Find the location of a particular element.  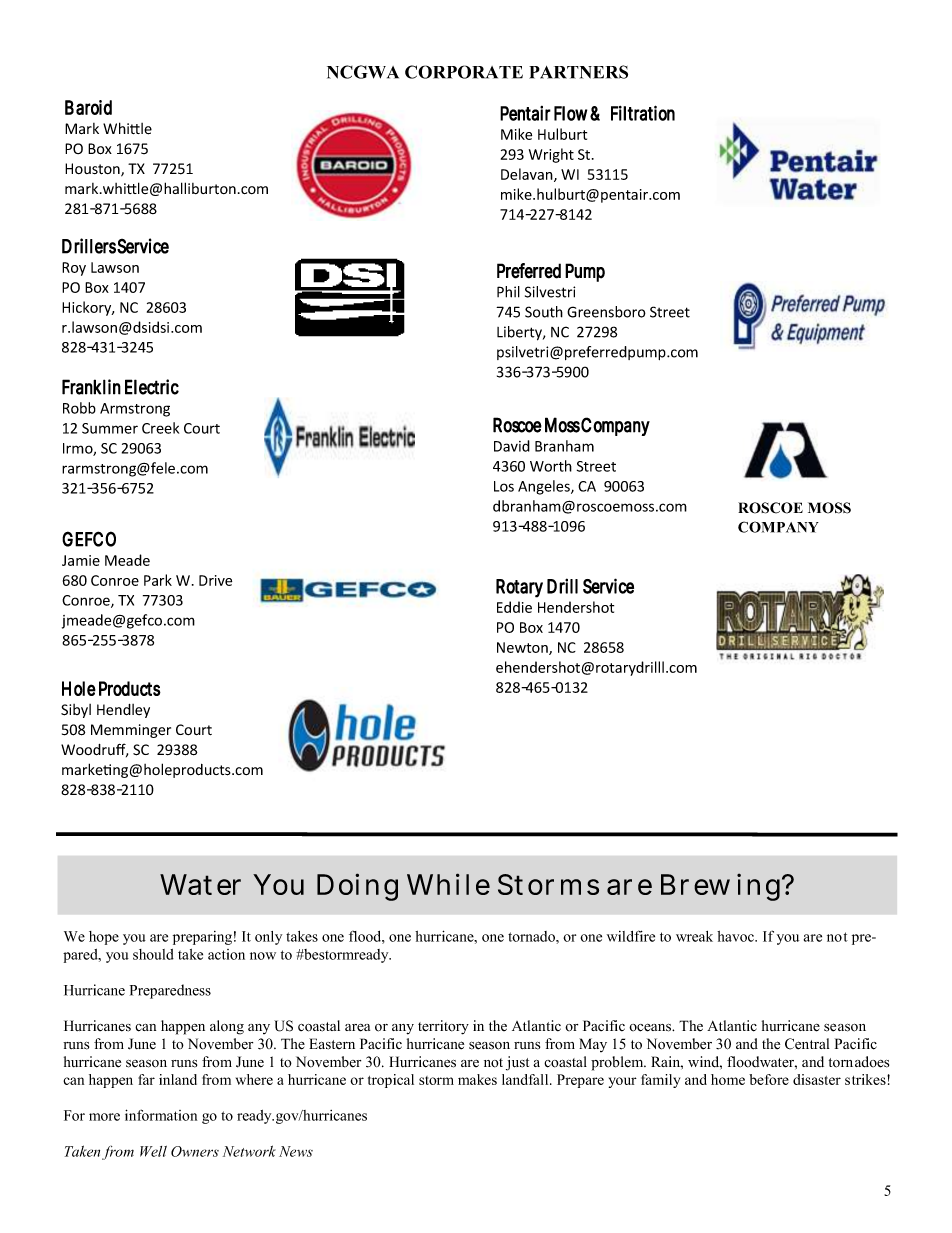

While is located at coordinates (448, 884).
